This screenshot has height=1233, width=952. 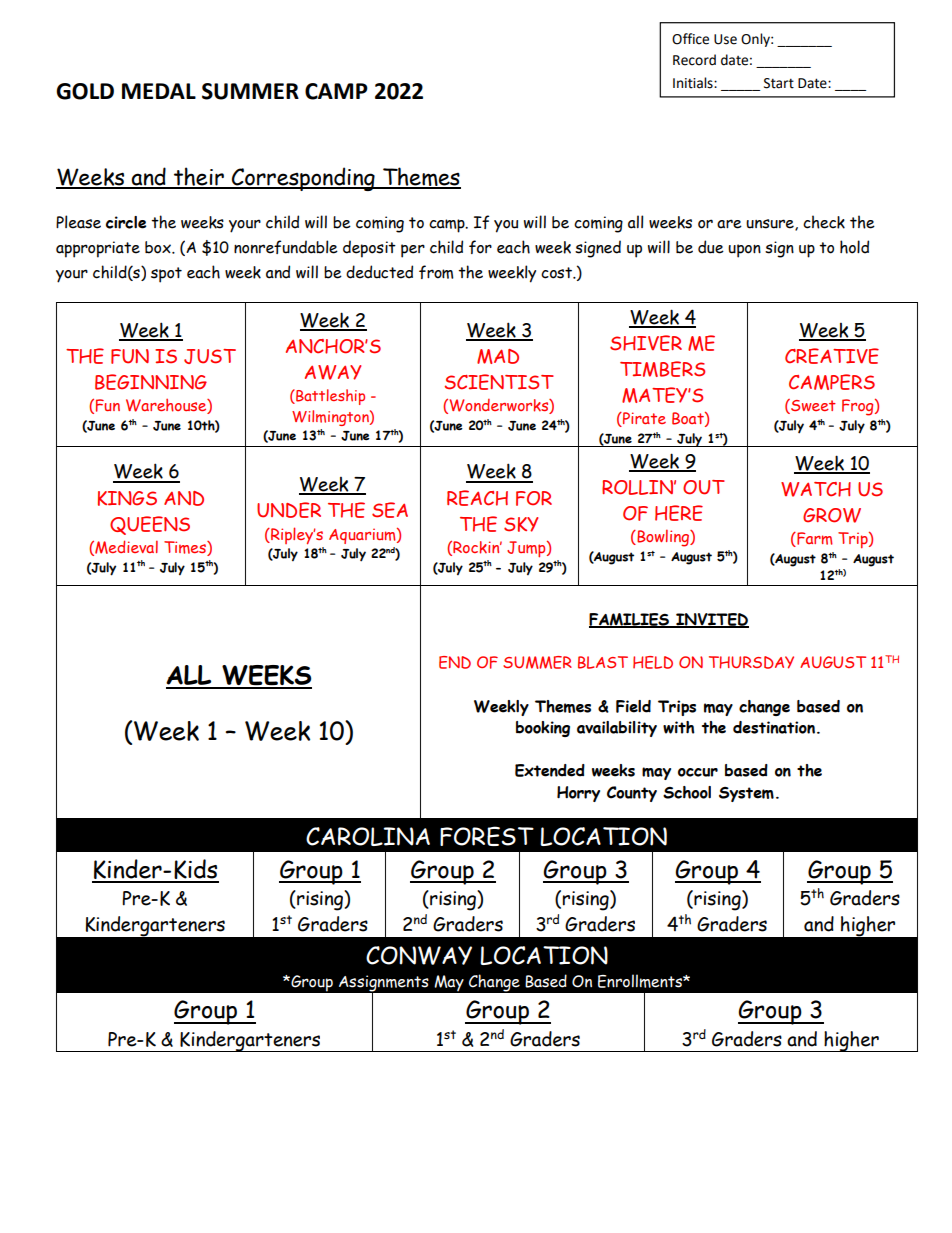 What do you see at coordinates (711, 620) in the screenshot?
I see `INVITED` at bounding box center [711, 620].
